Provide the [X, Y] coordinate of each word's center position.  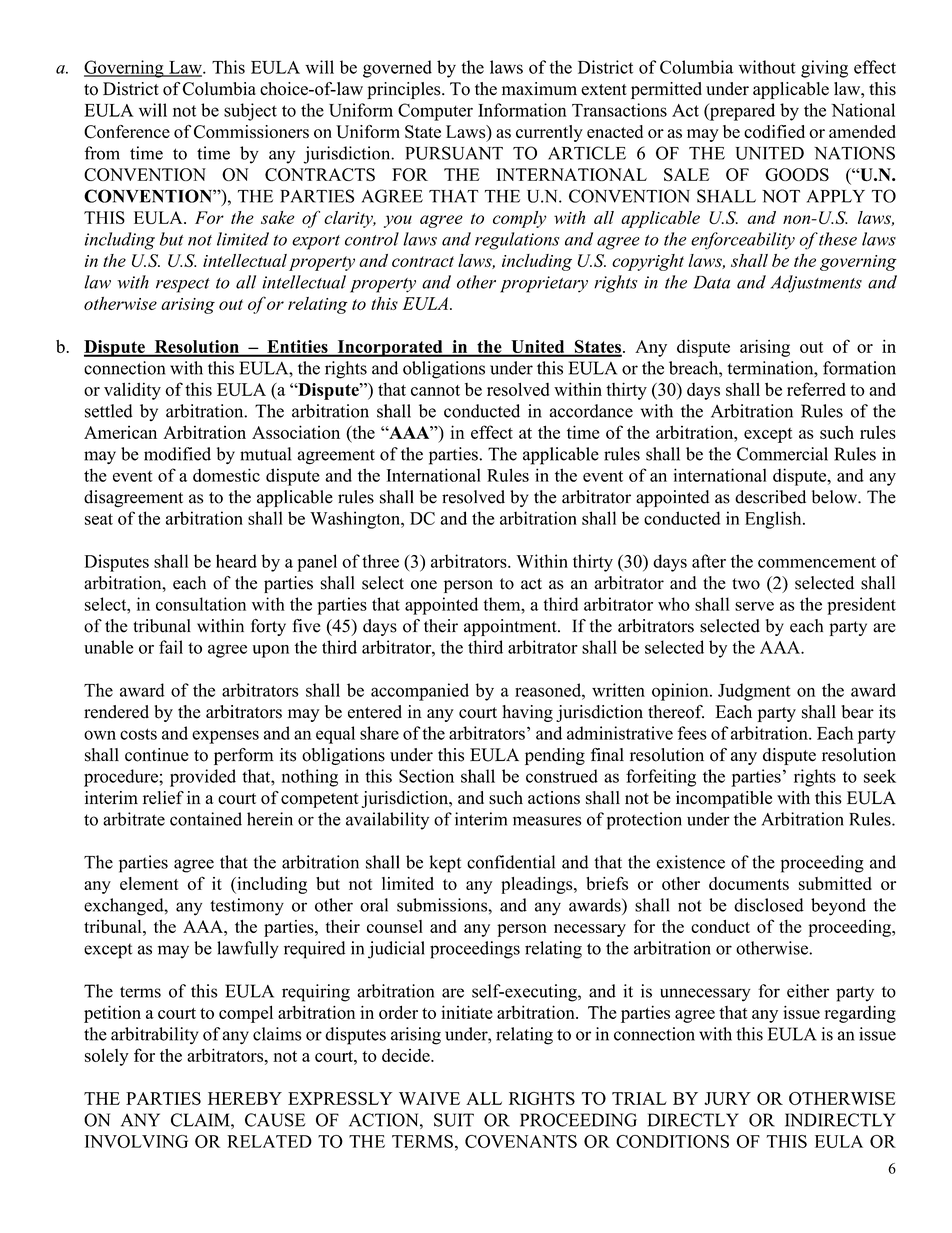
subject [250, 112]
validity [132, 391]
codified [774, 131]
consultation [201, 604]
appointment [511, 627]
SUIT [454, 1120]
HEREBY [245, 1098]
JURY [727, 1098]
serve [754, 606]
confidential [511, 862]
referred [816, 389]
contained [206, 819]
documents [749, 883]
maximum [539, 88]
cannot [435, 390]
